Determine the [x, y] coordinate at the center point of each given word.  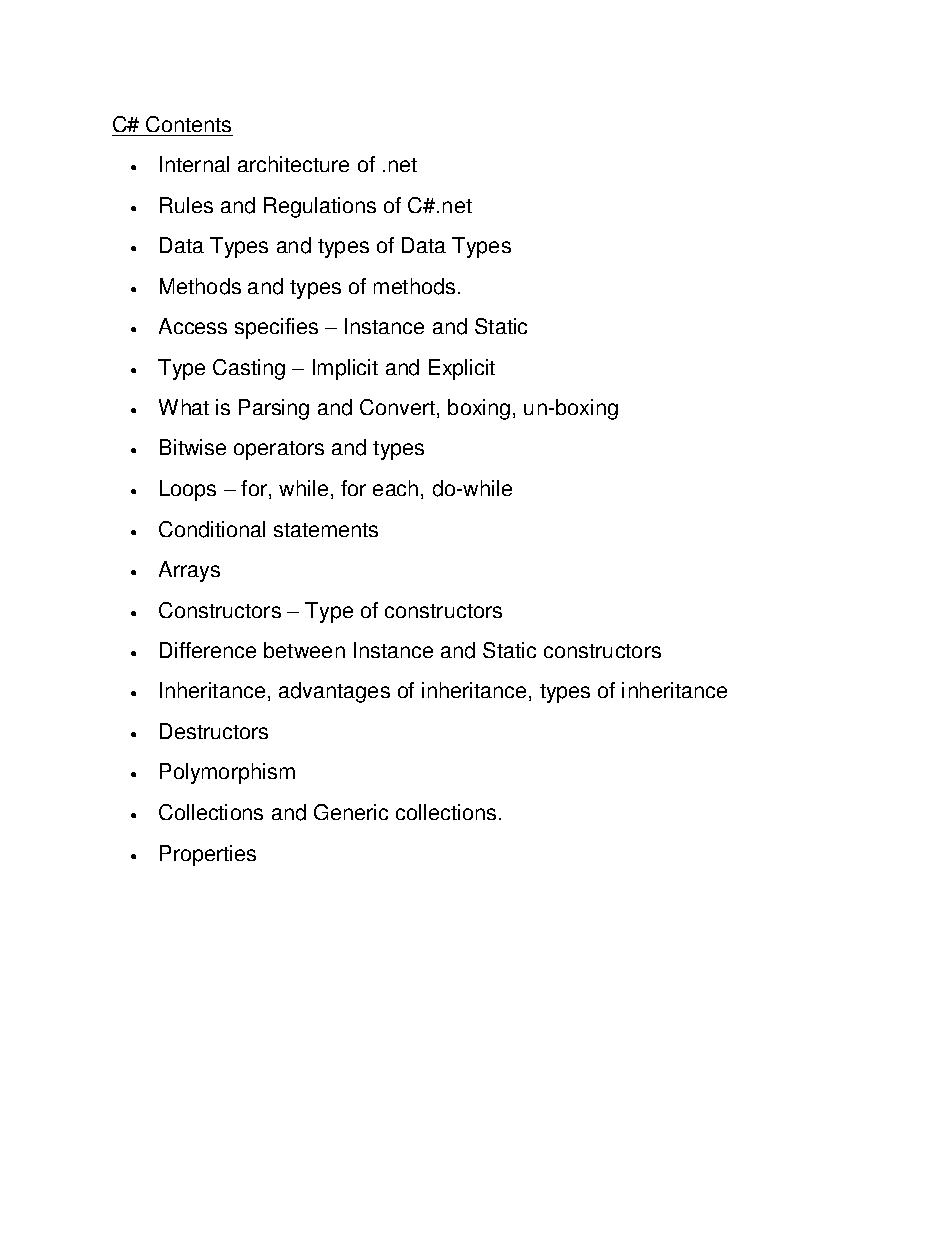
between [304, 650]
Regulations [320, 207]
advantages [334, 692]
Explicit [462, 369]
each [395, 488]
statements [326, 530]
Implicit [345, 369]
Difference [208, 650]
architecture [293, 164]
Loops [188, 490]
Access [193, 326]
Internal [194, 164]
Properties [208, 855]
